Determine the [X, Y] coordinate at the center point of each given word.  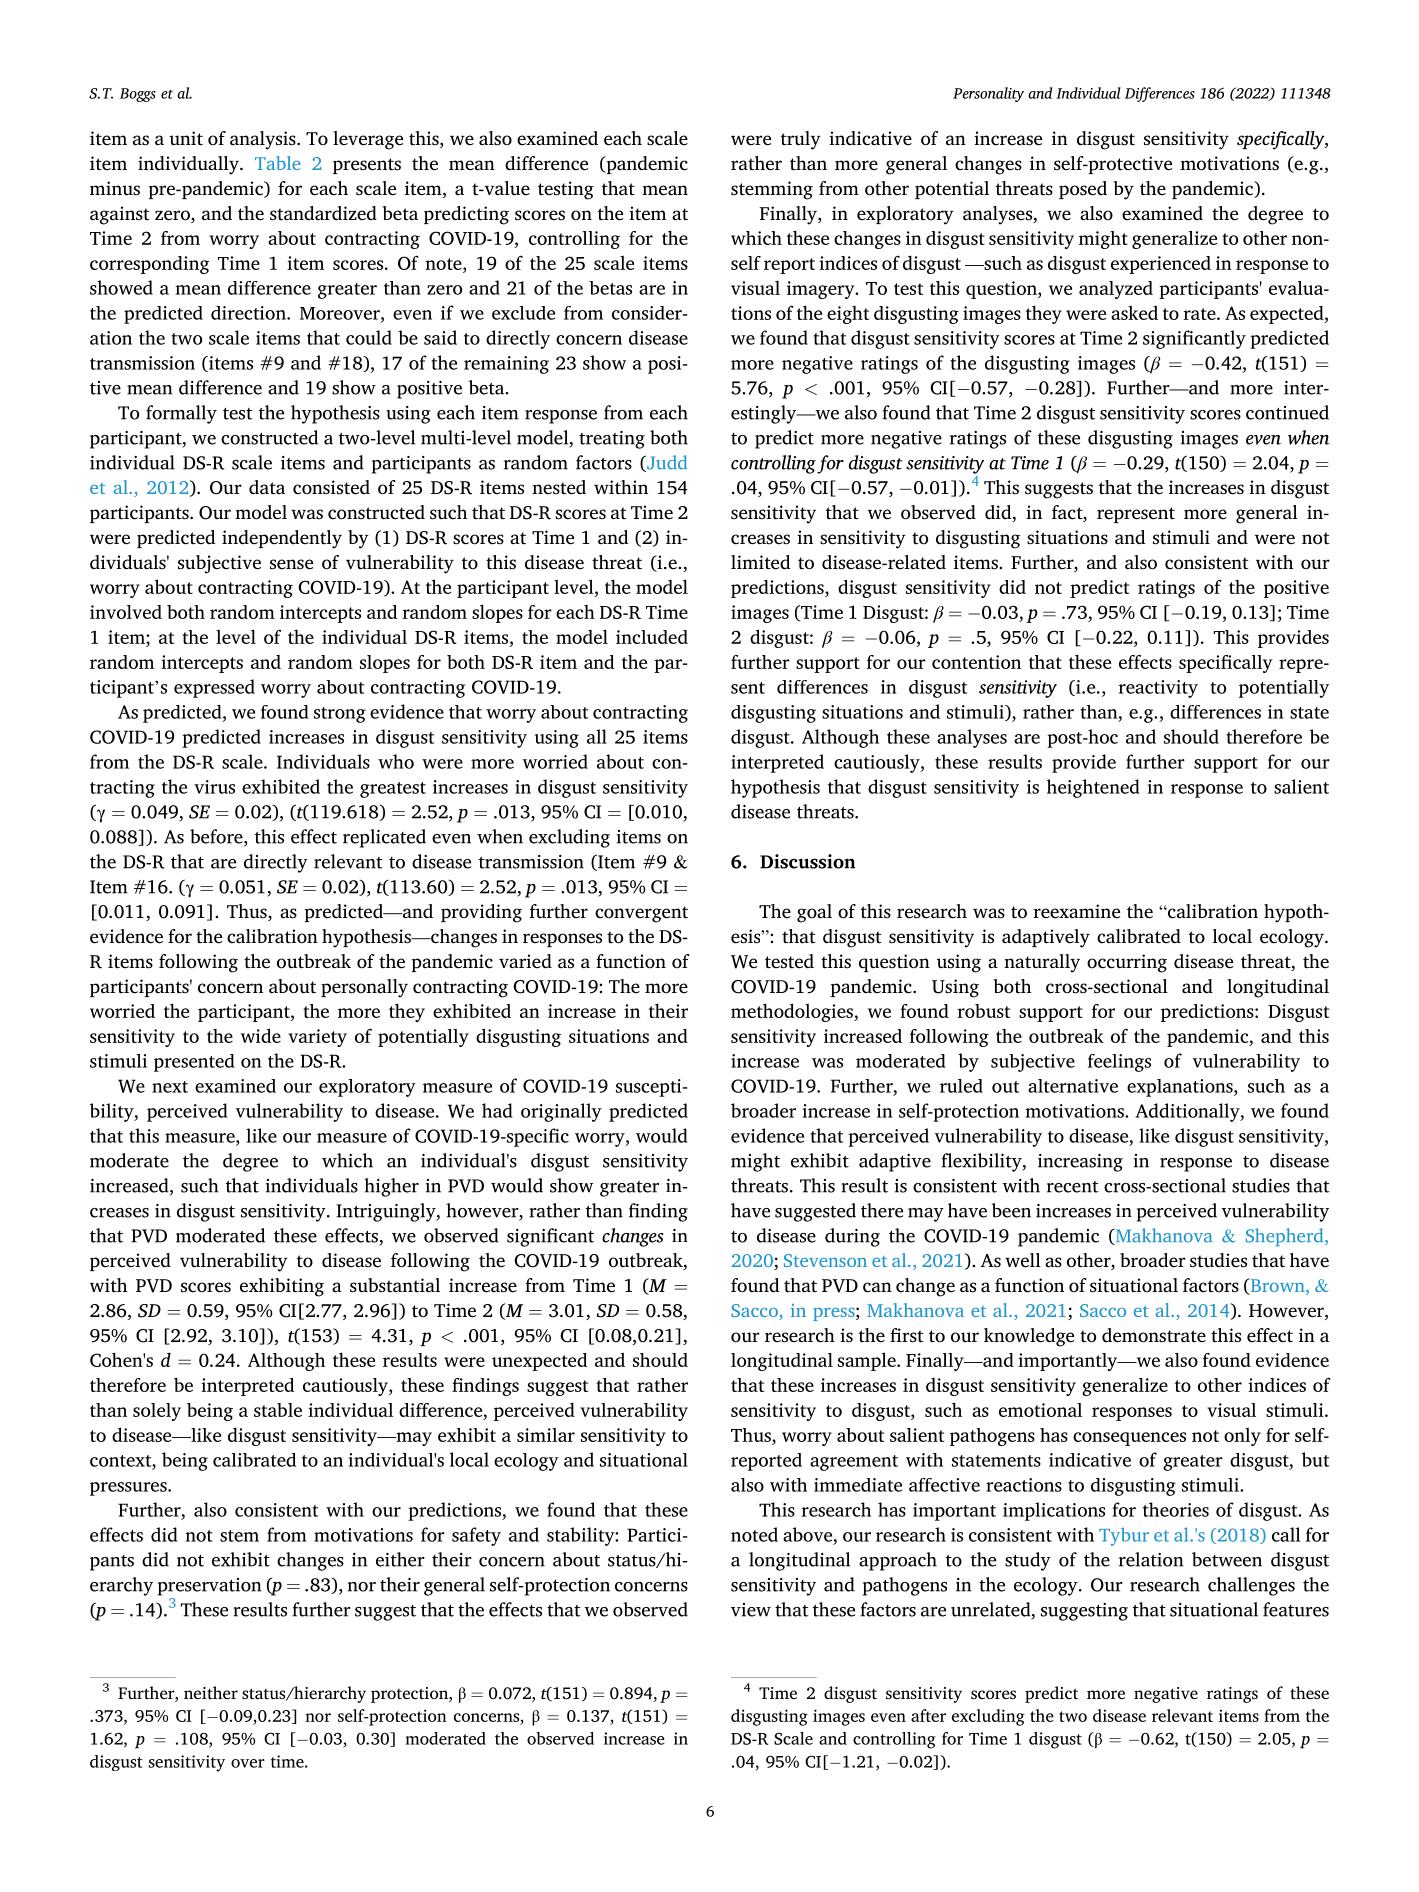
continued [1287, 412]
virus [214, 787]
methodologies [793, 1012]
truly [801, 140]
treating [612, 440]
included [652, 637]
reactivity [1158, 689]
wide [261, 1035]
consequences [1129, 1439]
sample [868, 1361]
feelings [1119, 1063]
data [267, 487]
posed [1083, 190]
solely [157, 1412]
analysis [264, 140]
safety [476, 1536]
